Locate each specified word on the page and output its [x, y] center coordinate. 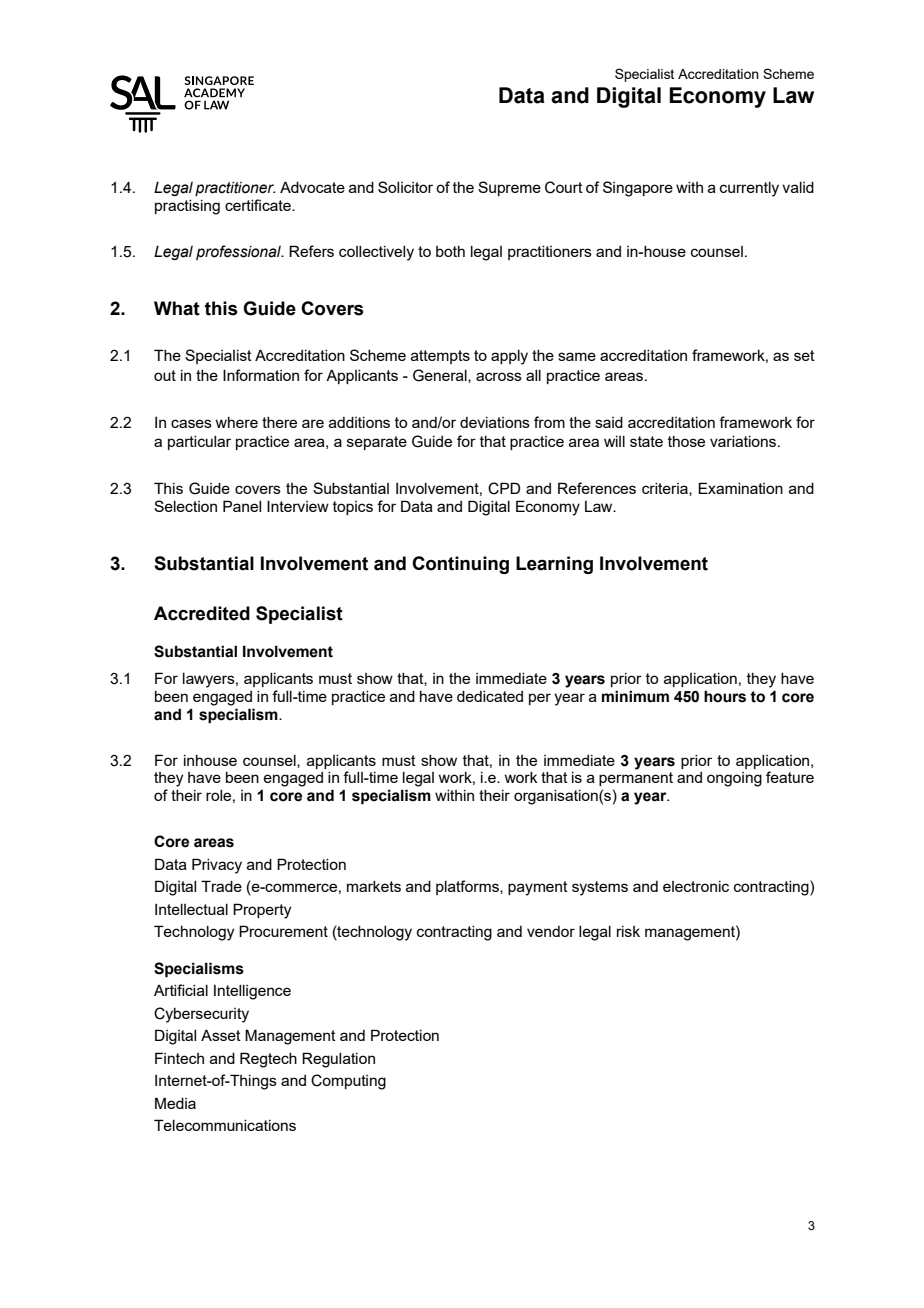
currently [749, 189]
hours [725, 696]
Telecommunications [225, 1125]
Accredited [202, 613]
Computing [348, 1082]
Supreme [509, 188]
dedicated [490, 696]
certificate [259, 205]
